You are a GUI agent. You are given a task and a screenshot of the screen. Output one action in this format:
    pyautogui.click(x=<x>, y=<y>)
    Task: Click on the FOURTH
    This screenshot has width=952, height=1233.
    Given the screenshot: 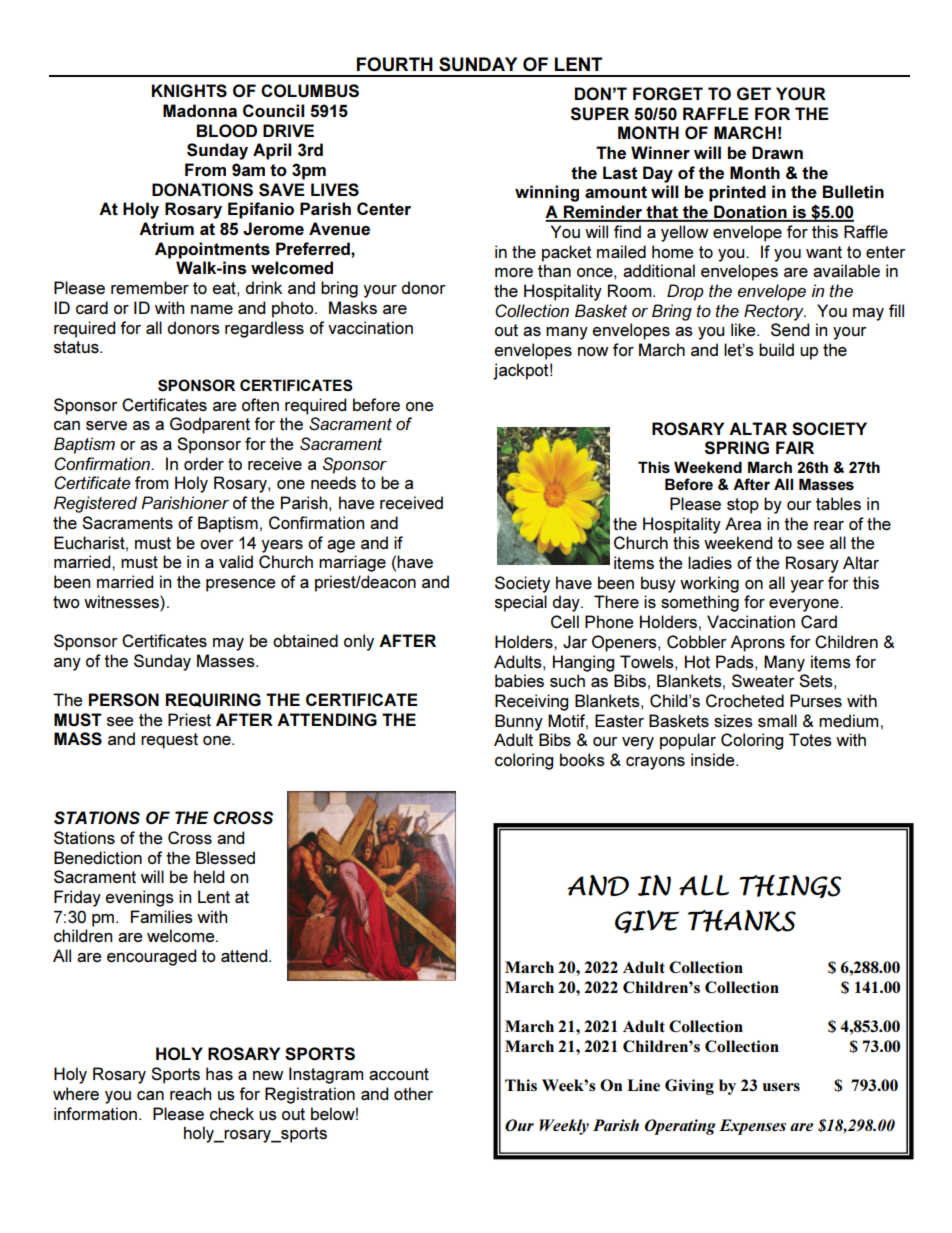 What is the action you would take?
    pyautogui.click(x=395, y=64)
